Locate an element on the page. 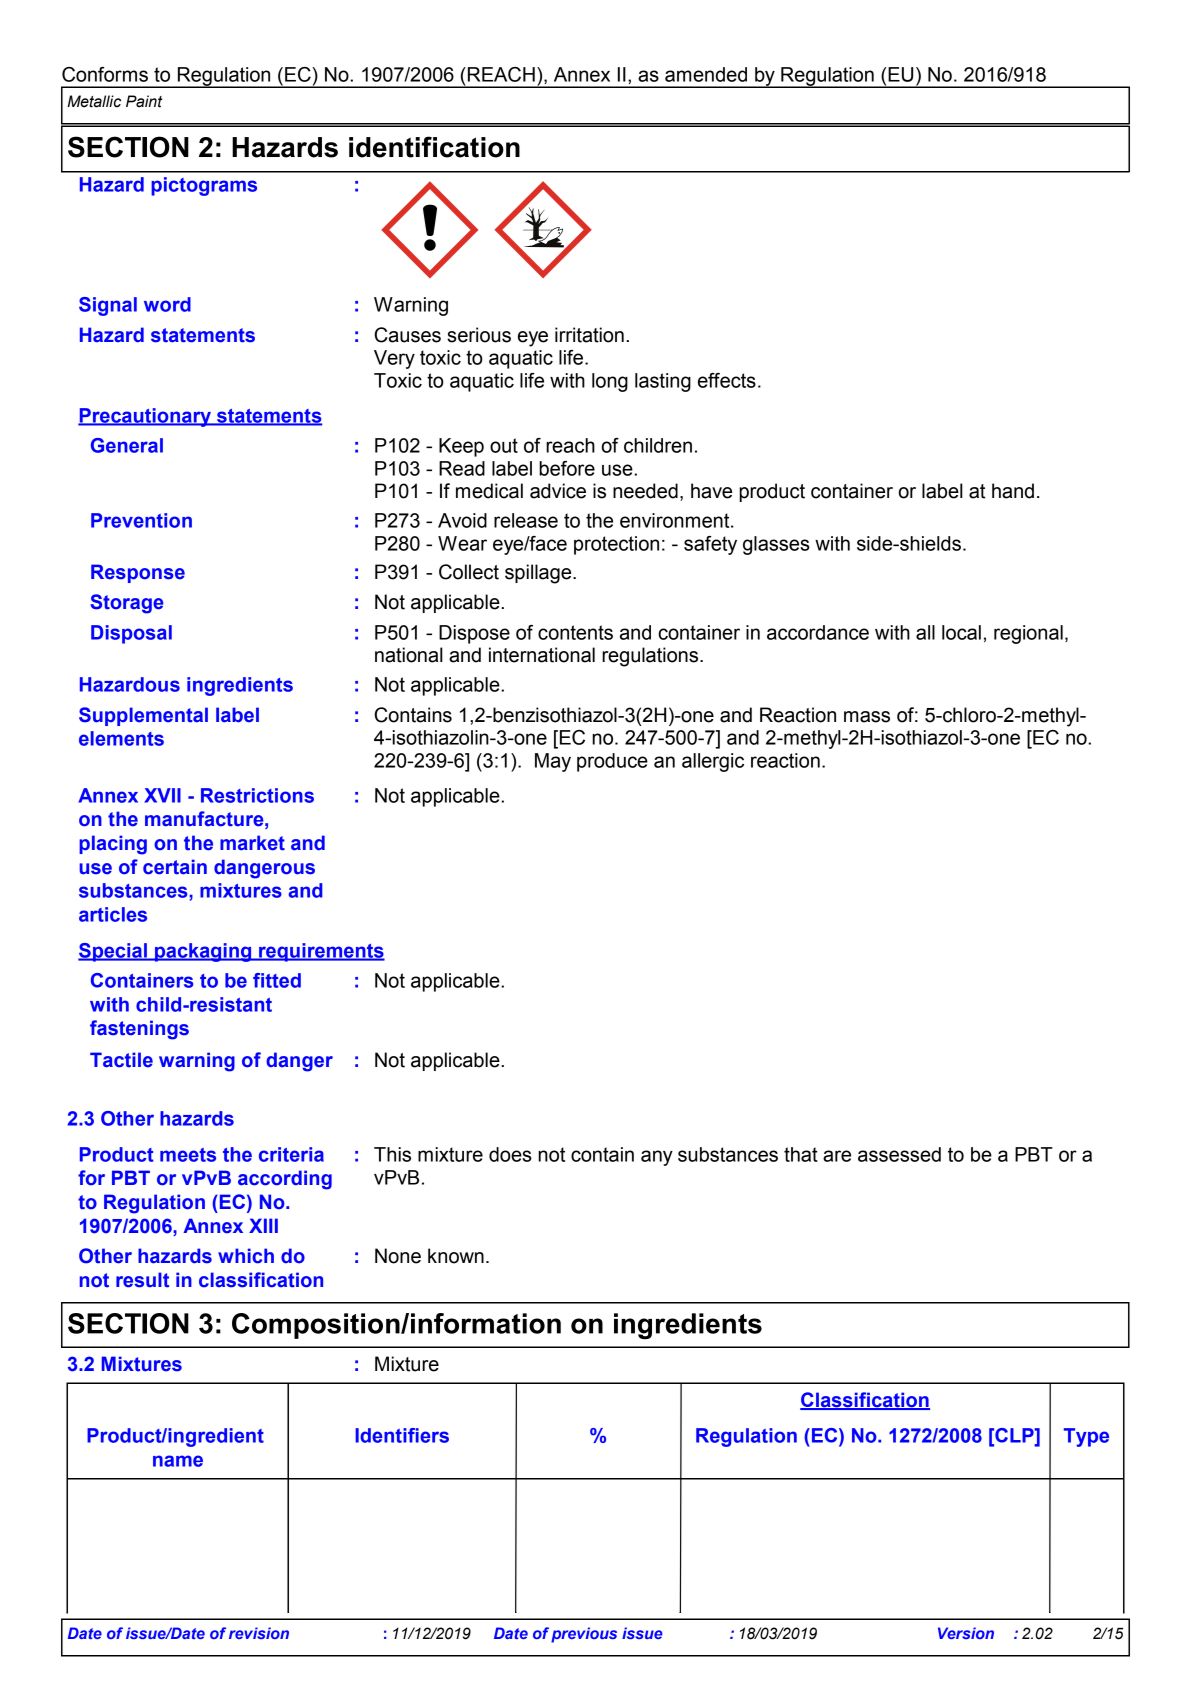 This document has height=1697, width=1199. certain is located at coordinates (175, 867).
